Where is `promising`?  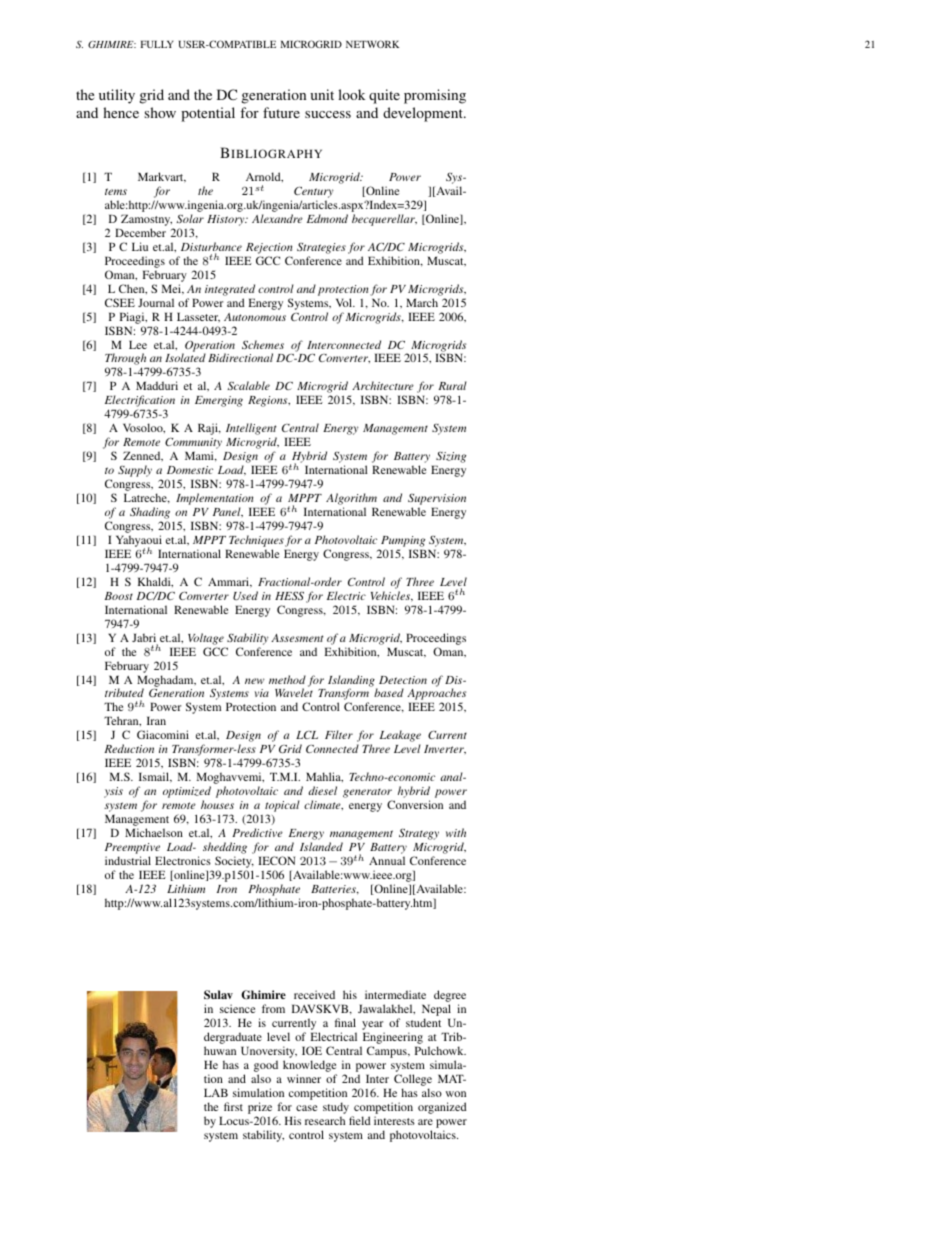 promising is located at coordinates (435, 96).
